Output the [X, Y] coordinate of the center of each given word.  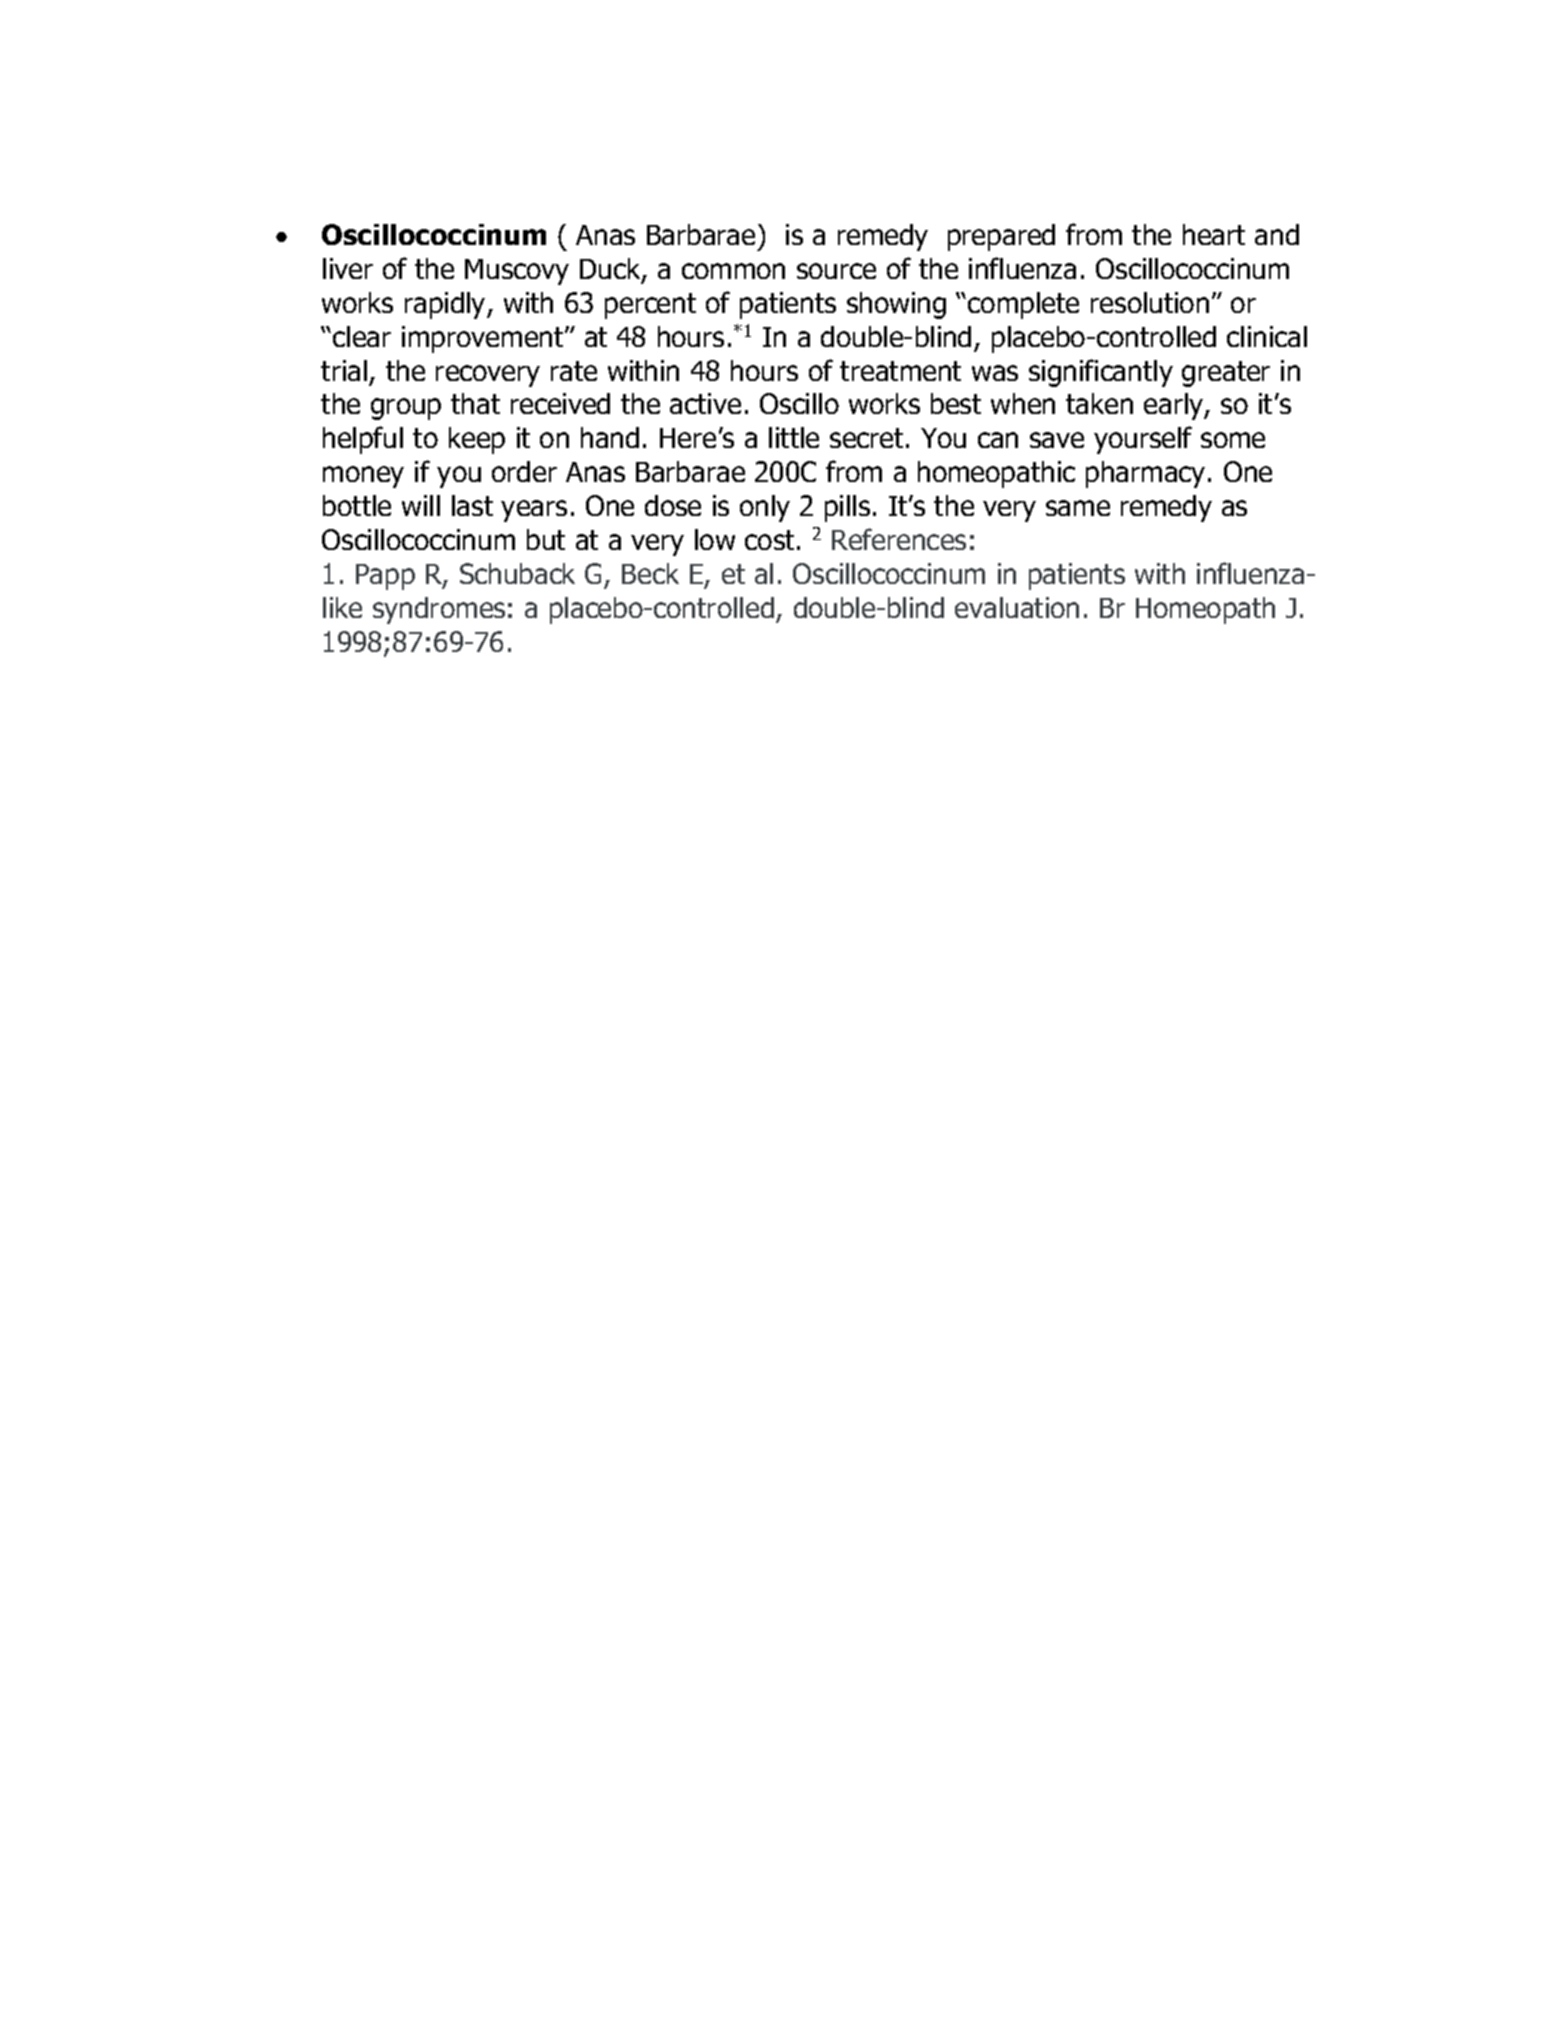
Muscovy [517, 272]
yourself [1143, 440]
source [836, 271]
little [794, 437]
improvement [484, 339]
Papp [385, 577]
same [1078, 508]
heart [1214, 234]
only [765, 508]
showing [896, 305]
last [472, 505]
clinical [1267, 336]
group [406, 409]
